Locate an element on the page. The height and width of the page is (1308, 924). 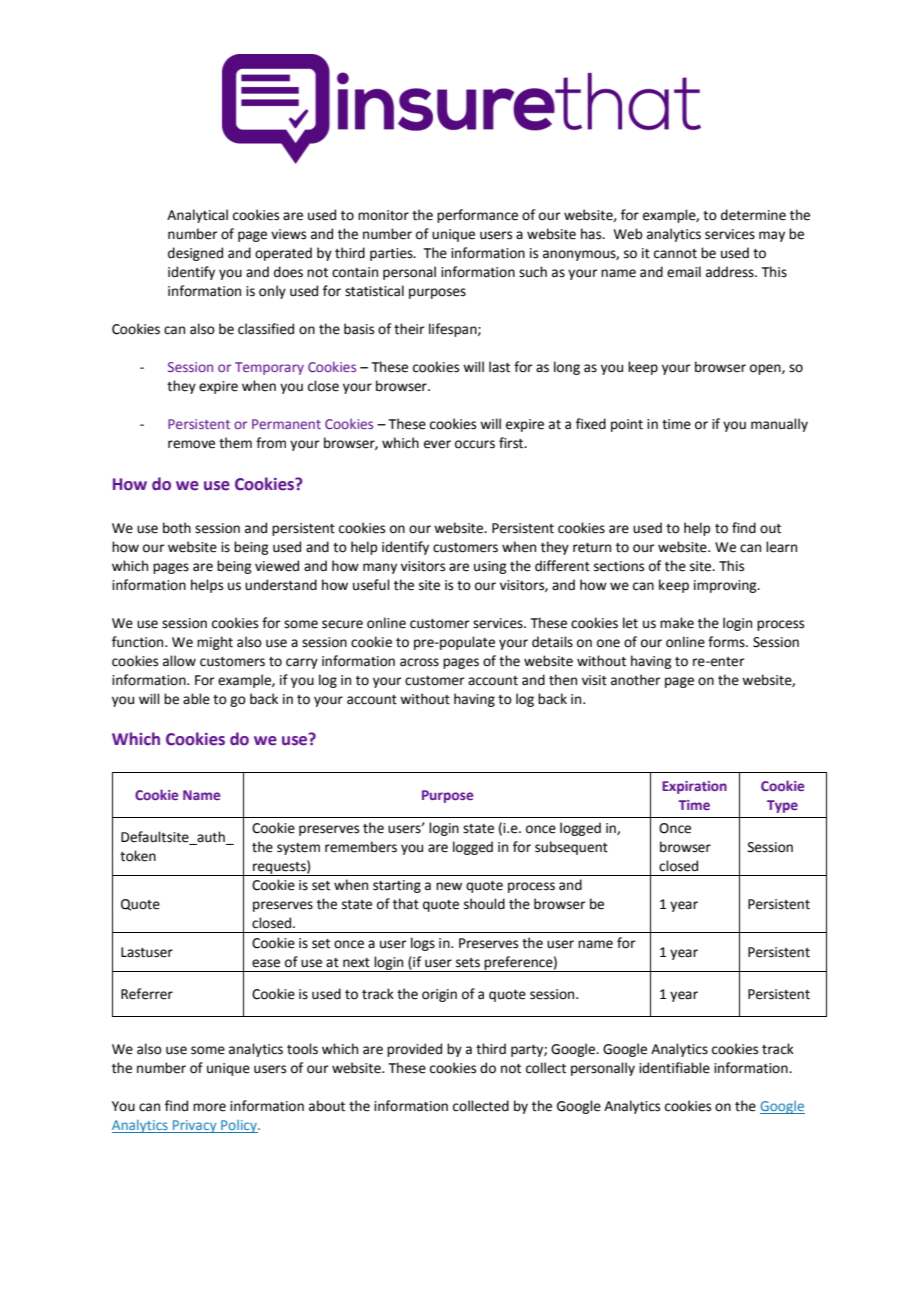
more is located at coordinates (209, 1107).
